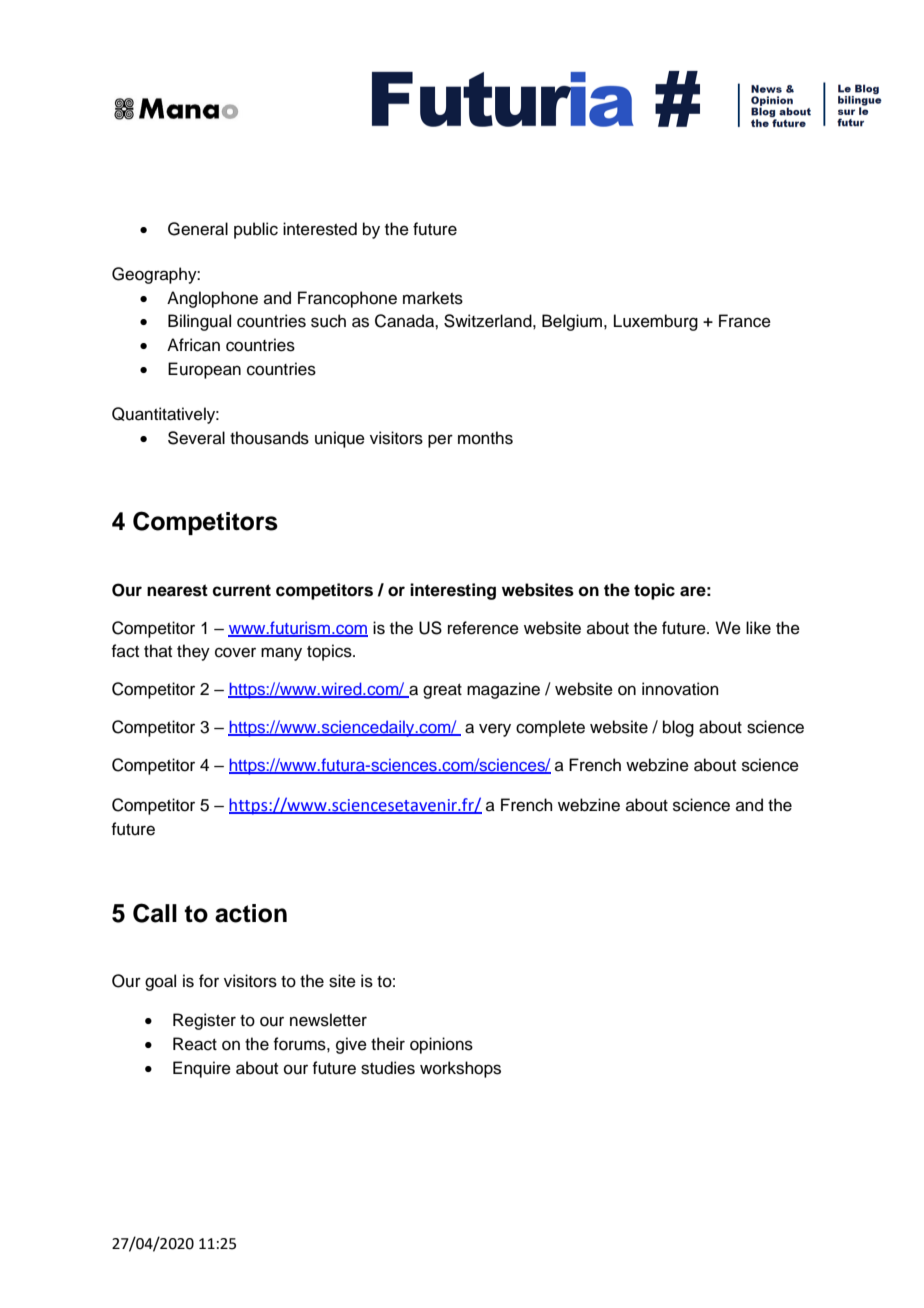  Describe the element at coordinates (440, 441) in the image. I see `per` at that location.
